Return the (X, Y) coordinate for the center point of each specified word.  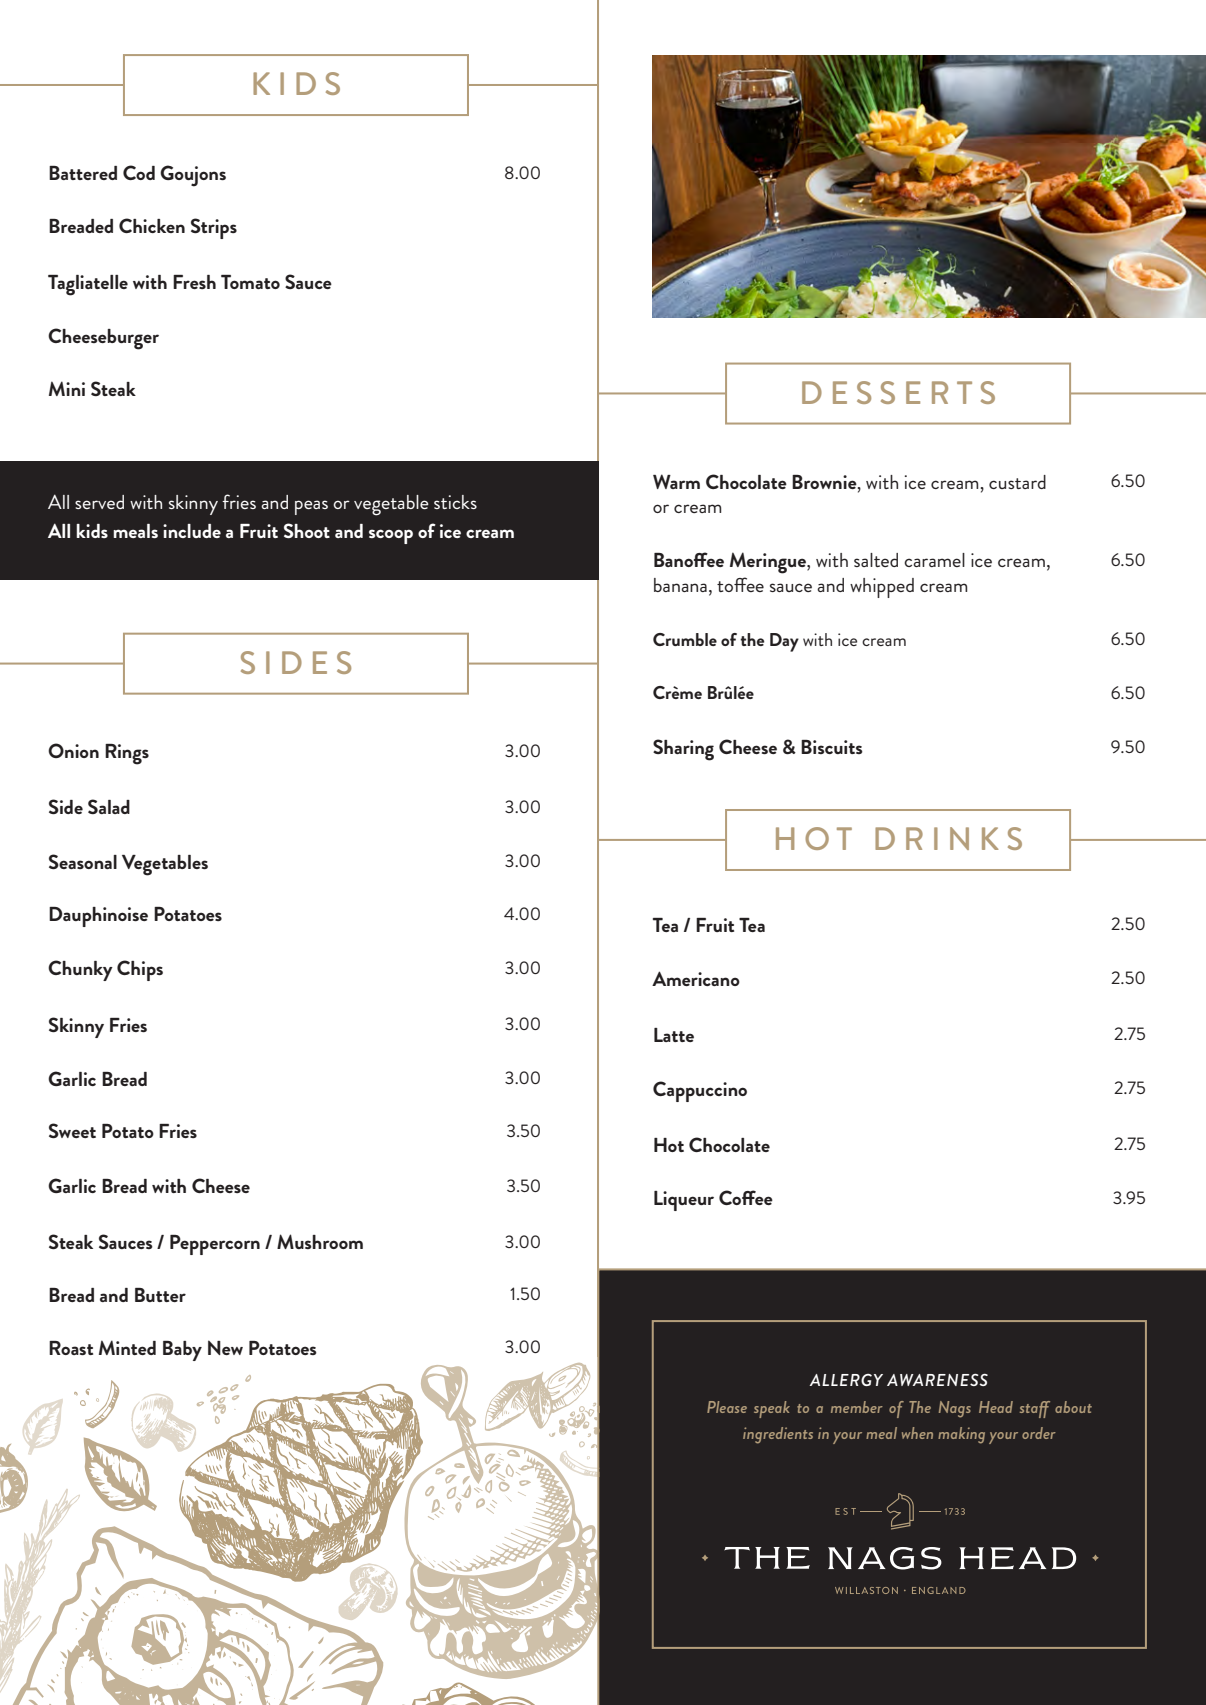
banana (680, 585)
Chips (140, 970)
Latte (674, 1035)
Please (727, 1407)
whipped (882, 588)
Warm (676, 481)
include (192, 531)
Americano (696, 978)
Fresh (194, 282)
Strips (214, 228)
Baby (182, 1351)
